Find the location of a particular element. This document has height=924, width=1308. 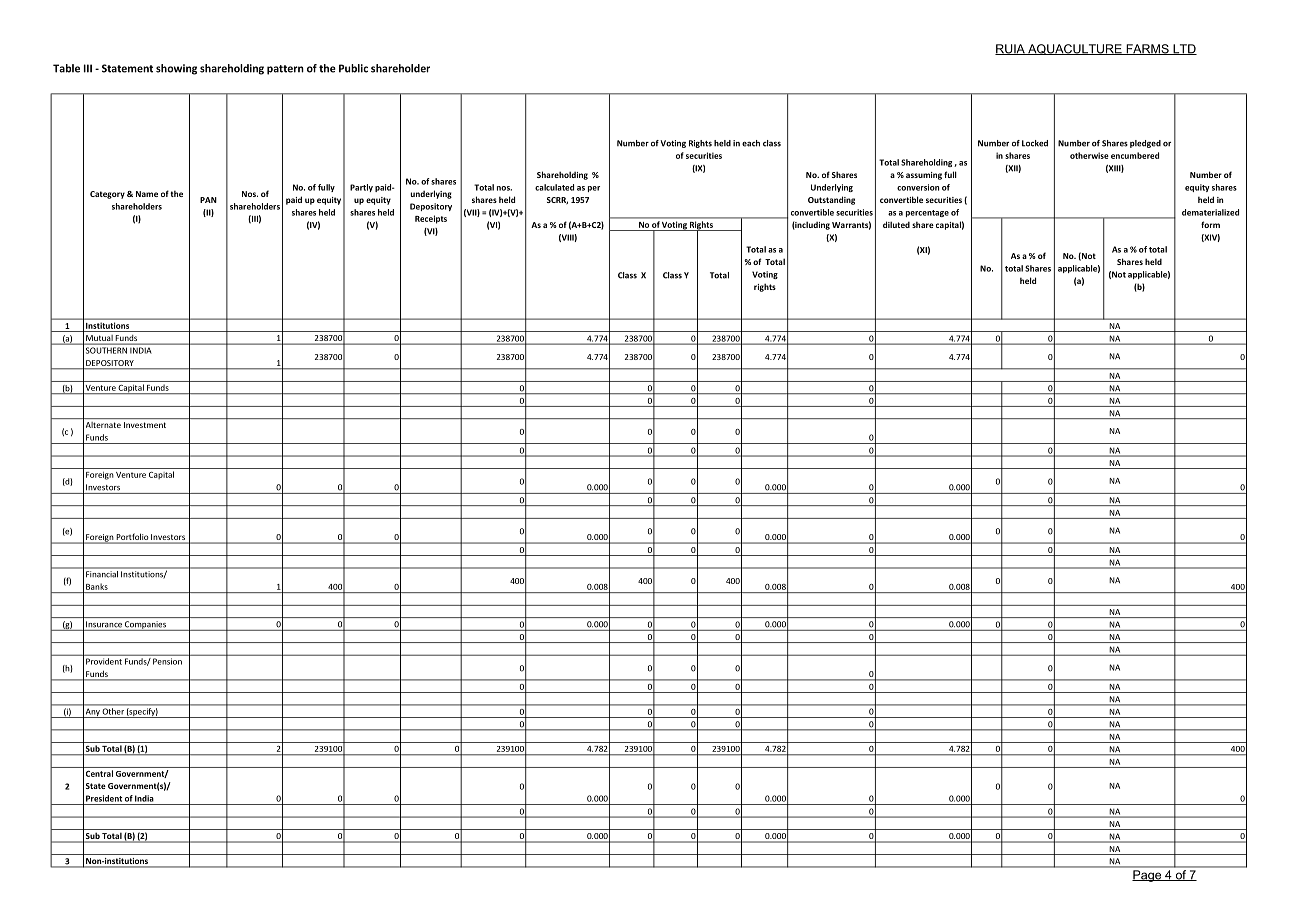

Investment is located at coordinates (145, 425).
